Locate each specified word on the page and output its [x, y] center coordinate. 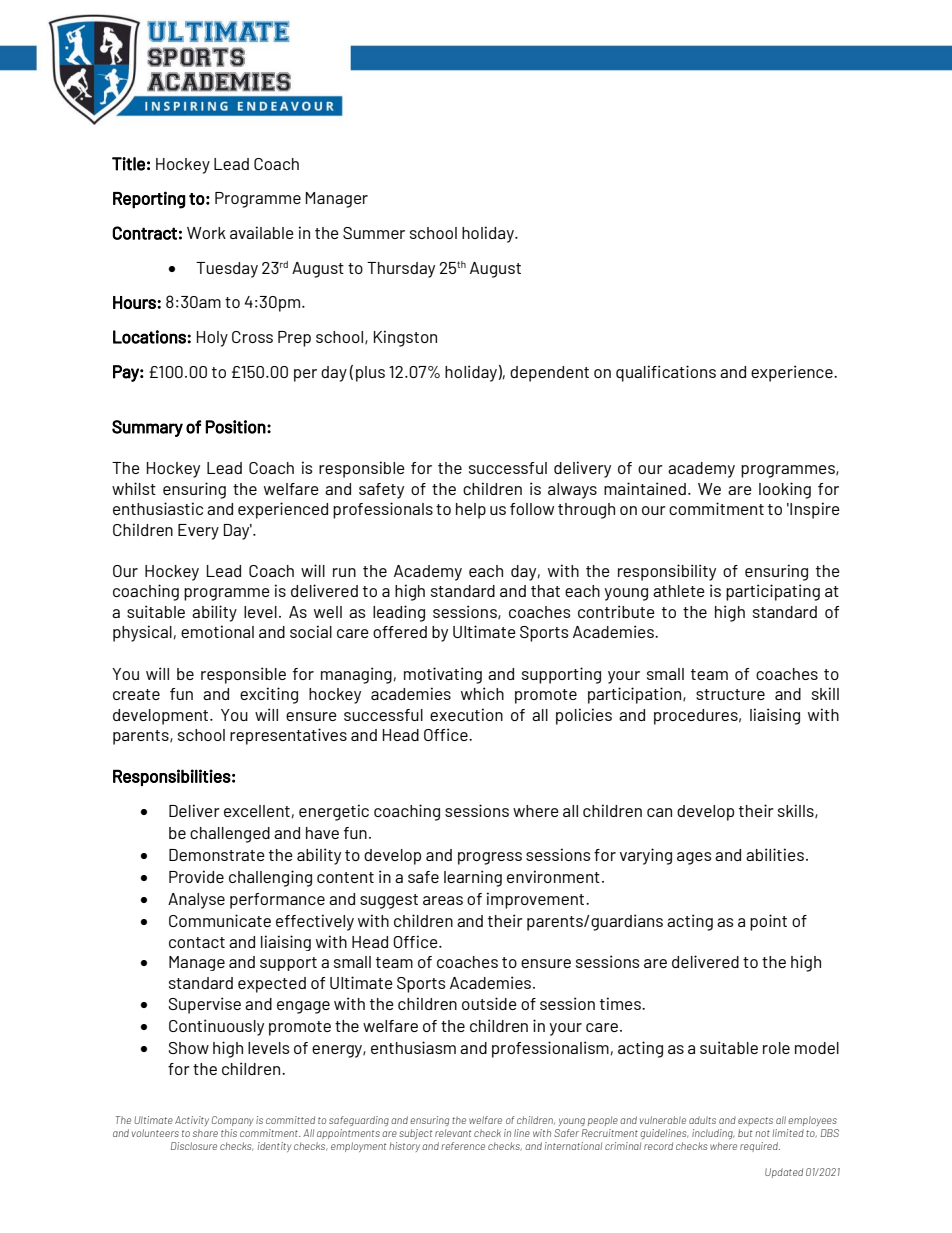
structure [730, 694]
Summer [374, 233]
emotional [217, 631]
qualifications [666, 373]
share [205, 1133]
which [482, 693]
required [760, 1147]
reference [463, 1146]
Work [206, 233]
